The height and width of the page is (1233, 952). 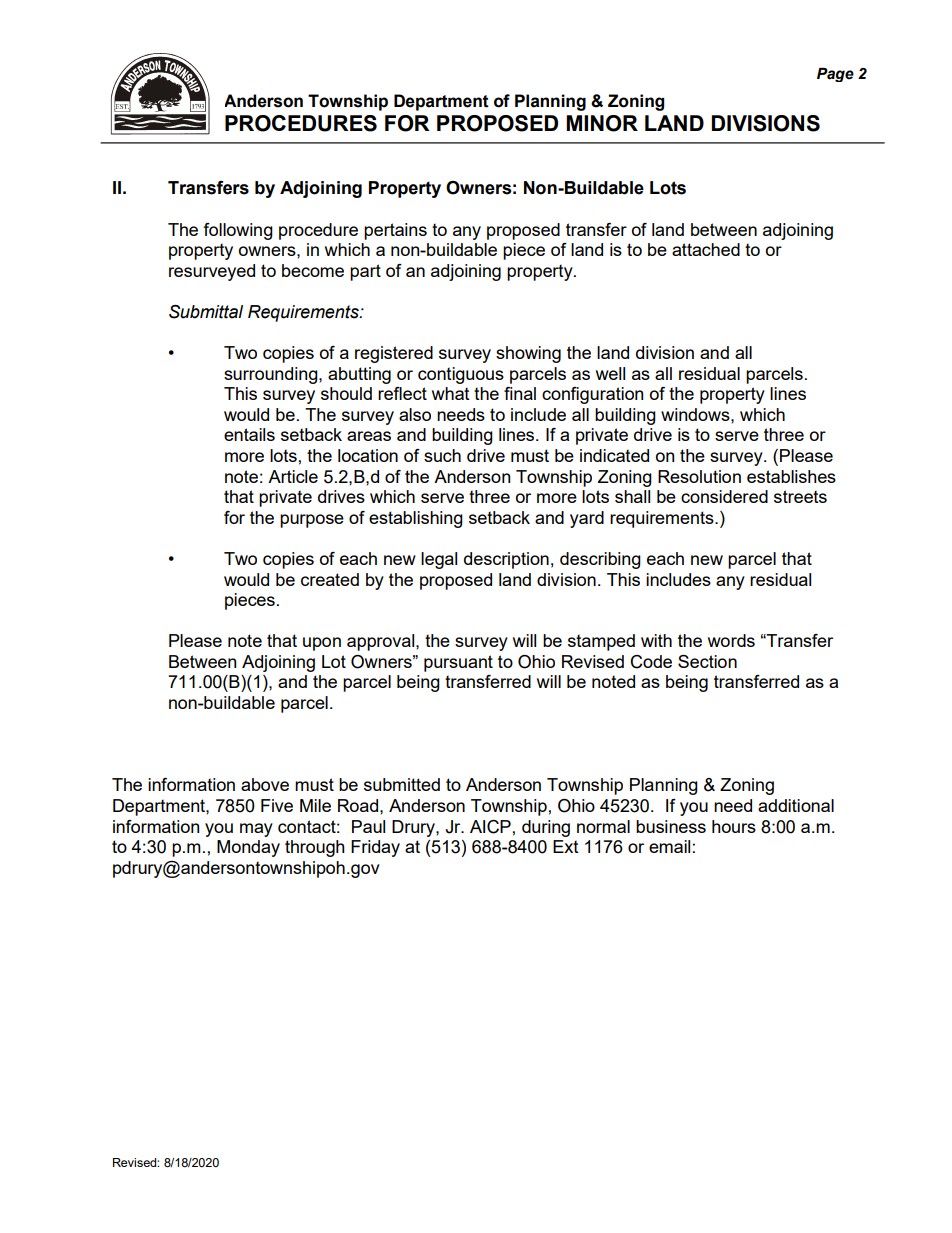 I want to click on during, so click(x=546, y=828).
